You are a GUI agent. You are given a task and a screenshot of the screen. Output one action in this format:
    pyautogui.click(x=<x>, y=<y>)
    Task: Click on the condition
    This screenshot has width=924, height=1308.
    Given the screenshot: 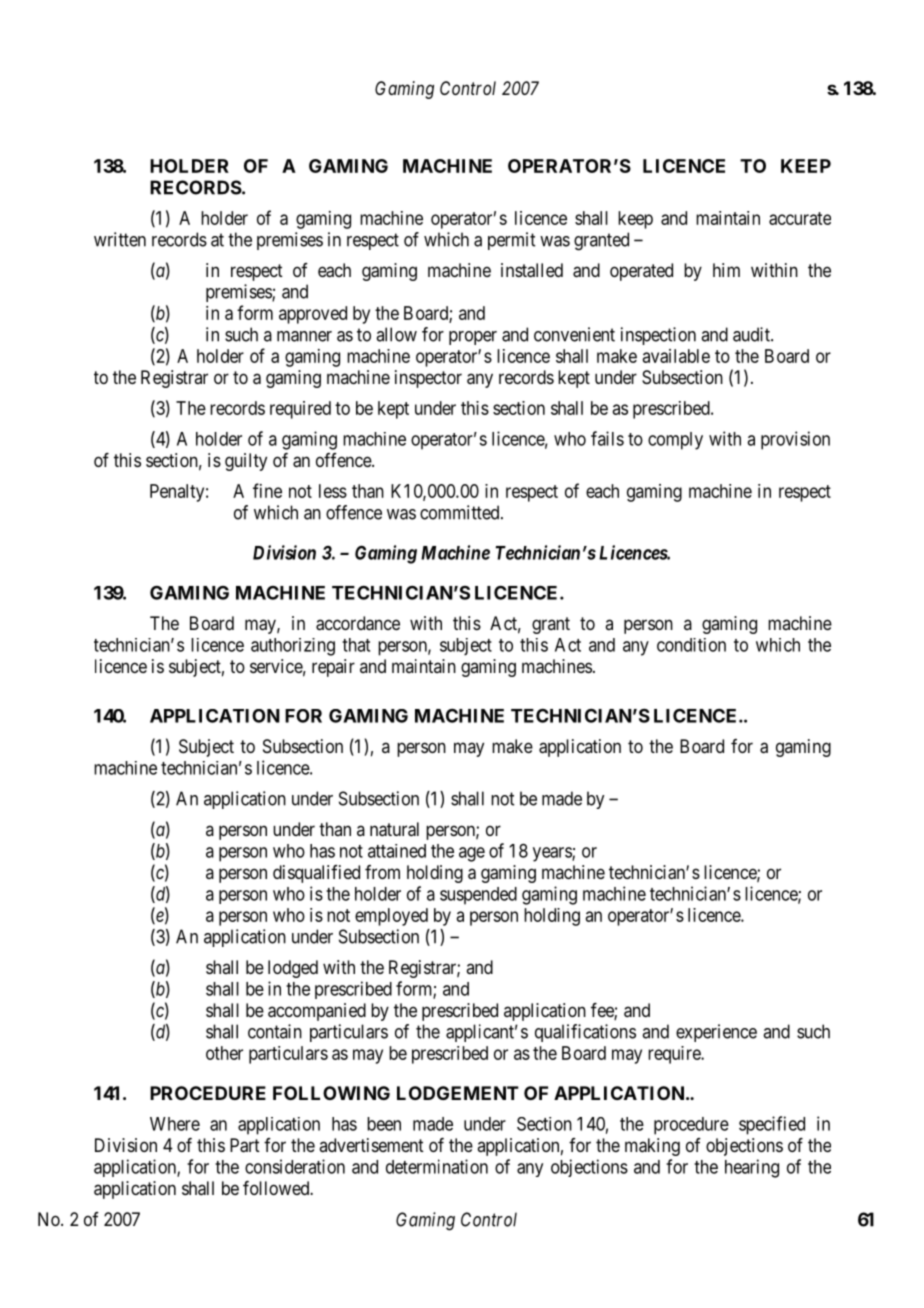 What is the action you would take?
    pyautogui.click(x=691, y=645)
